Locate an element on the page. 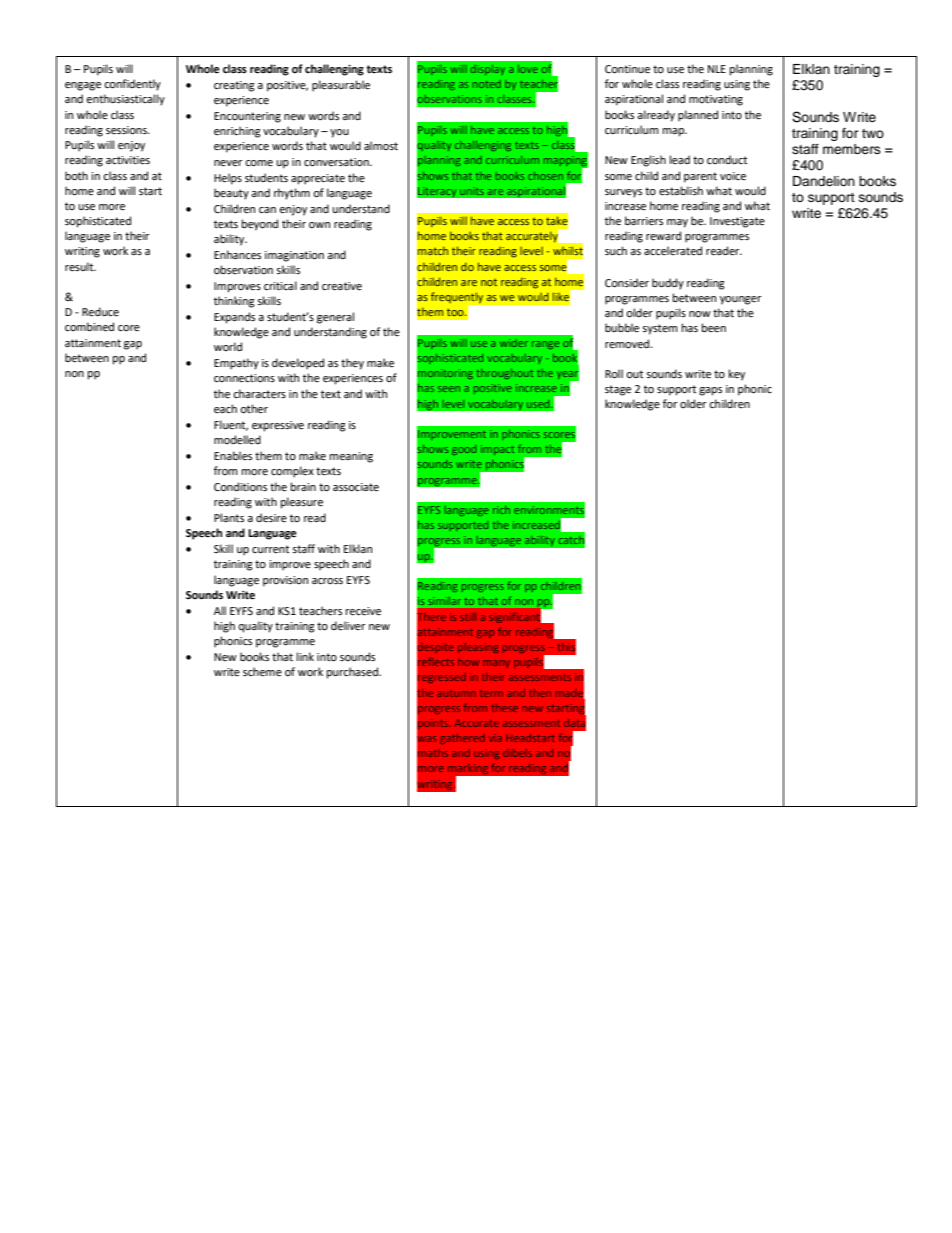 The height and width of the page is (1233, 952). then is located at coordinates (540, 693).
